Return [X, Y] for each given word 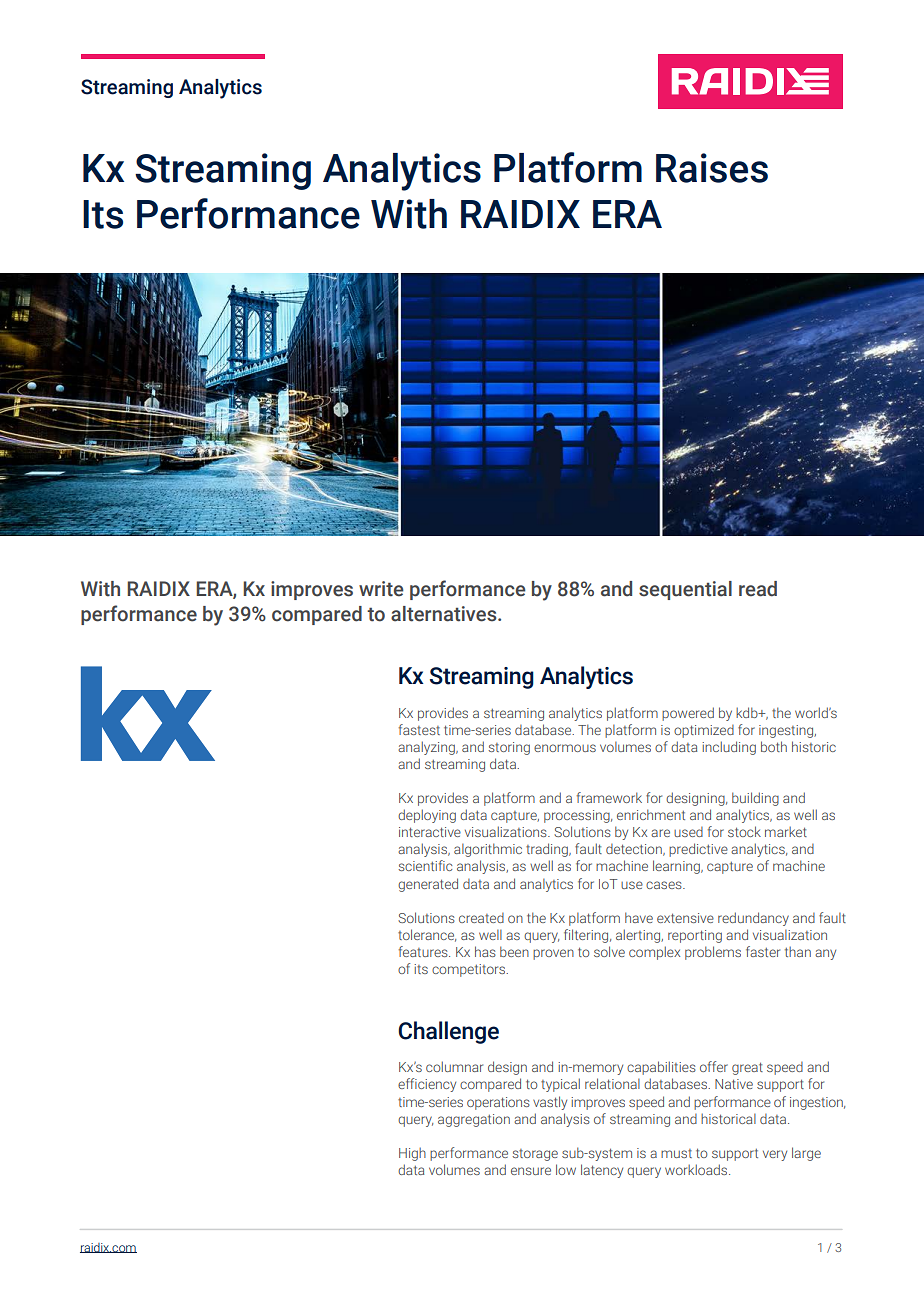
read [758, 589]
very [775, 1155]
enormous [565, 748]
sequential [685, 590]
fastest [419, 729]
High [412, 1154]
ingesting [787, 731]
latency [602, 1171]
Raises [712, 168]
